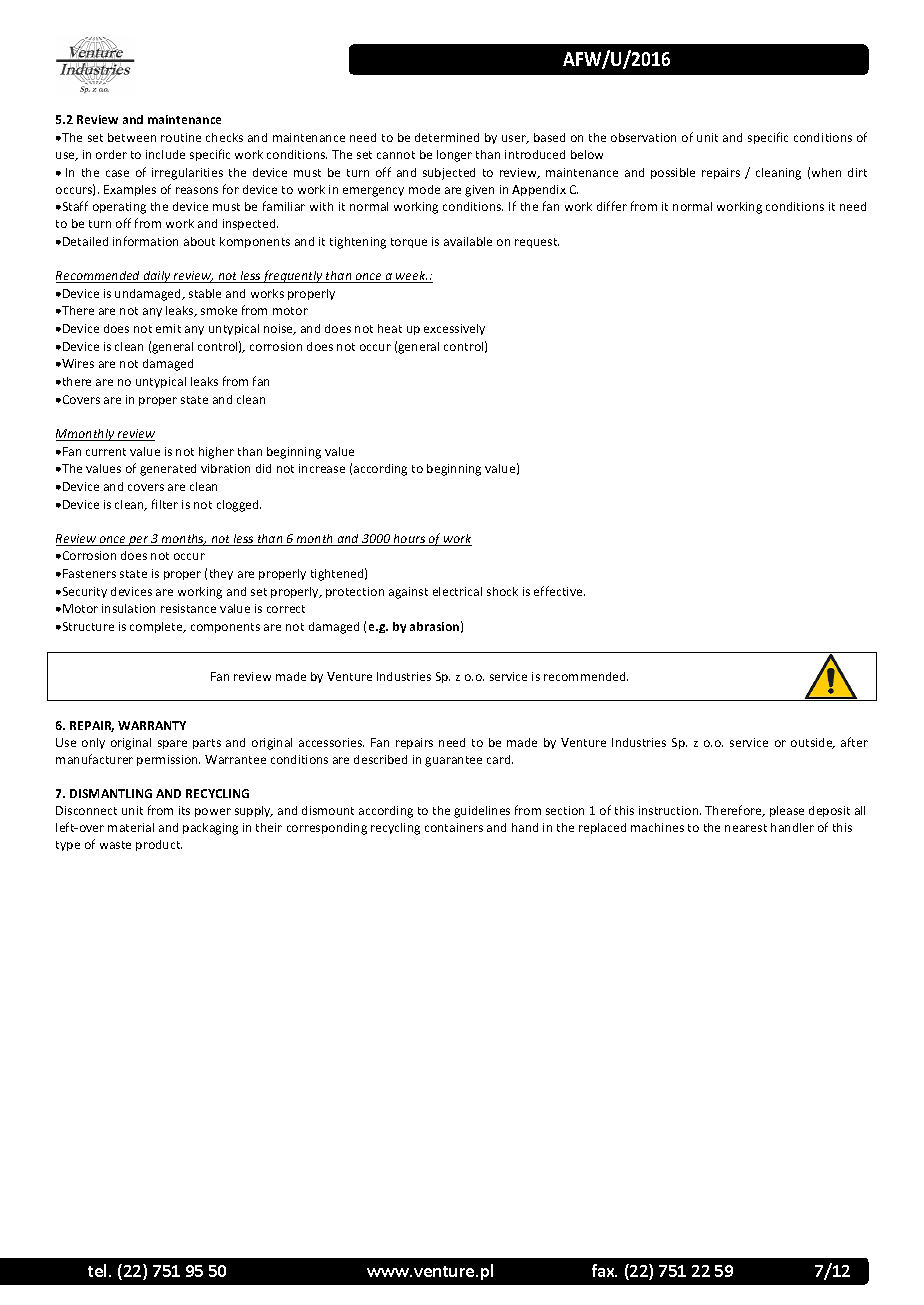  What do you see at coordinates (99, 1270) in the page?
I see `tel` at bounding box center [99, 1270].
